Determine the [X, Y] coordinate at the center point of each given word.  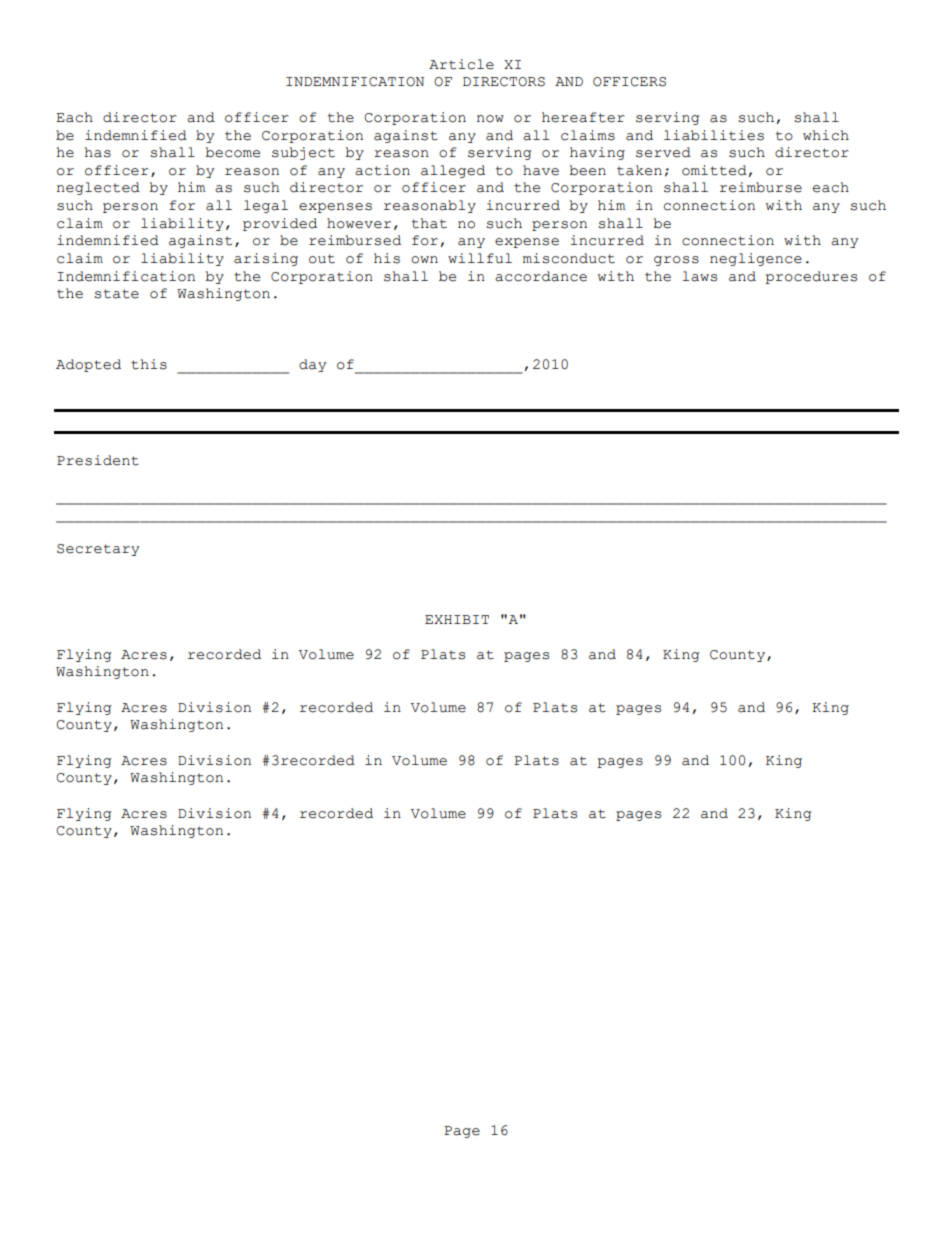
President [98, 460]
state [116, 294]
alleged [453, 171]
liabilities [714, 135]
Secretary [98, 550]
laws [699, 276]
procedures [811, 277]
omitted [714, 170]
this [149, 364]
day [312, 365]
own [424, 260]
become [232, 152]
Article [461, 64]
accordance [541, 276]
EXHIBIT [457, 619]
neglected [98, 188]
